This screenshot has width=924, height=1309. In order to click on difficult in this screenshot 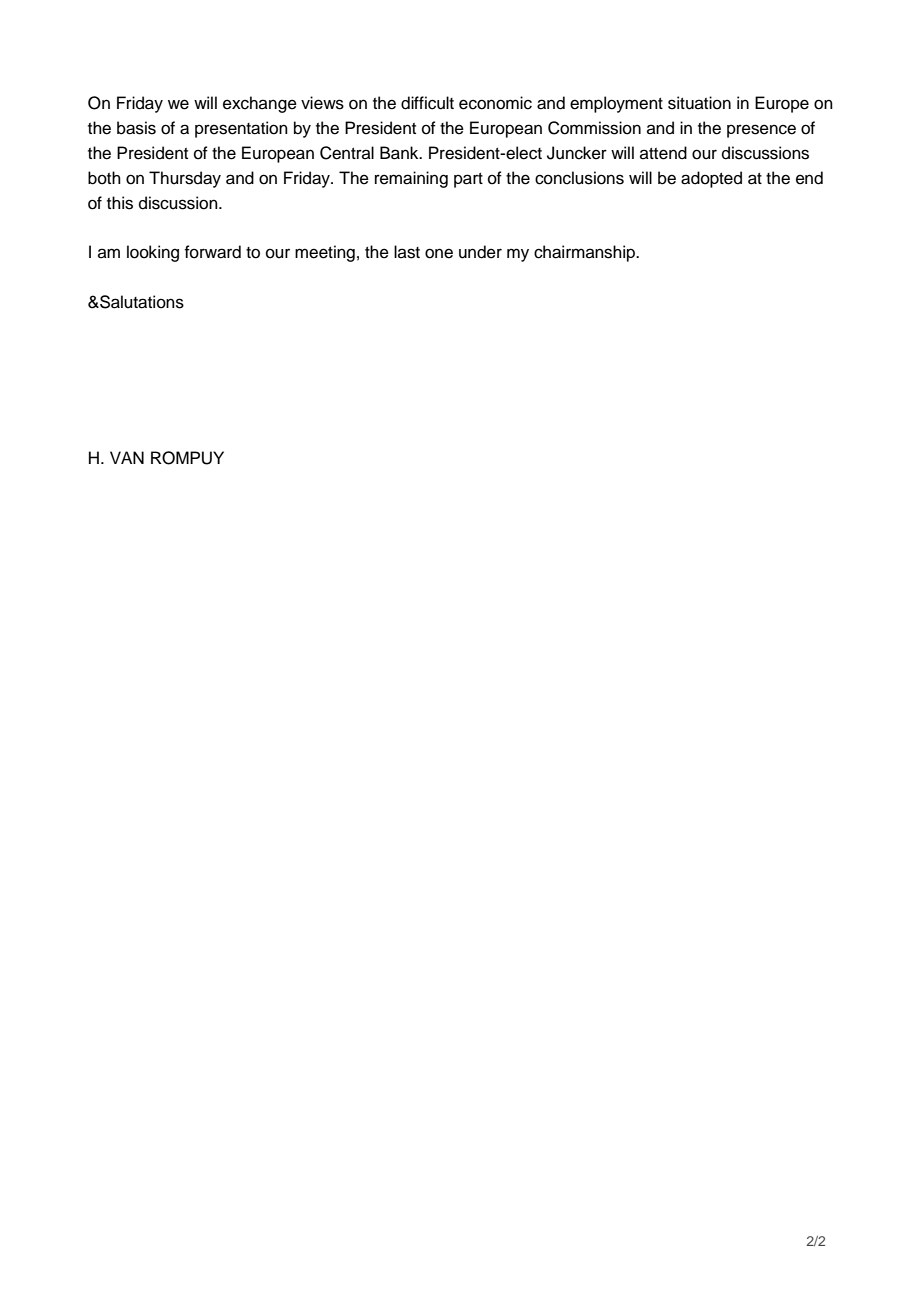, I will do `click(427, 103)`.
